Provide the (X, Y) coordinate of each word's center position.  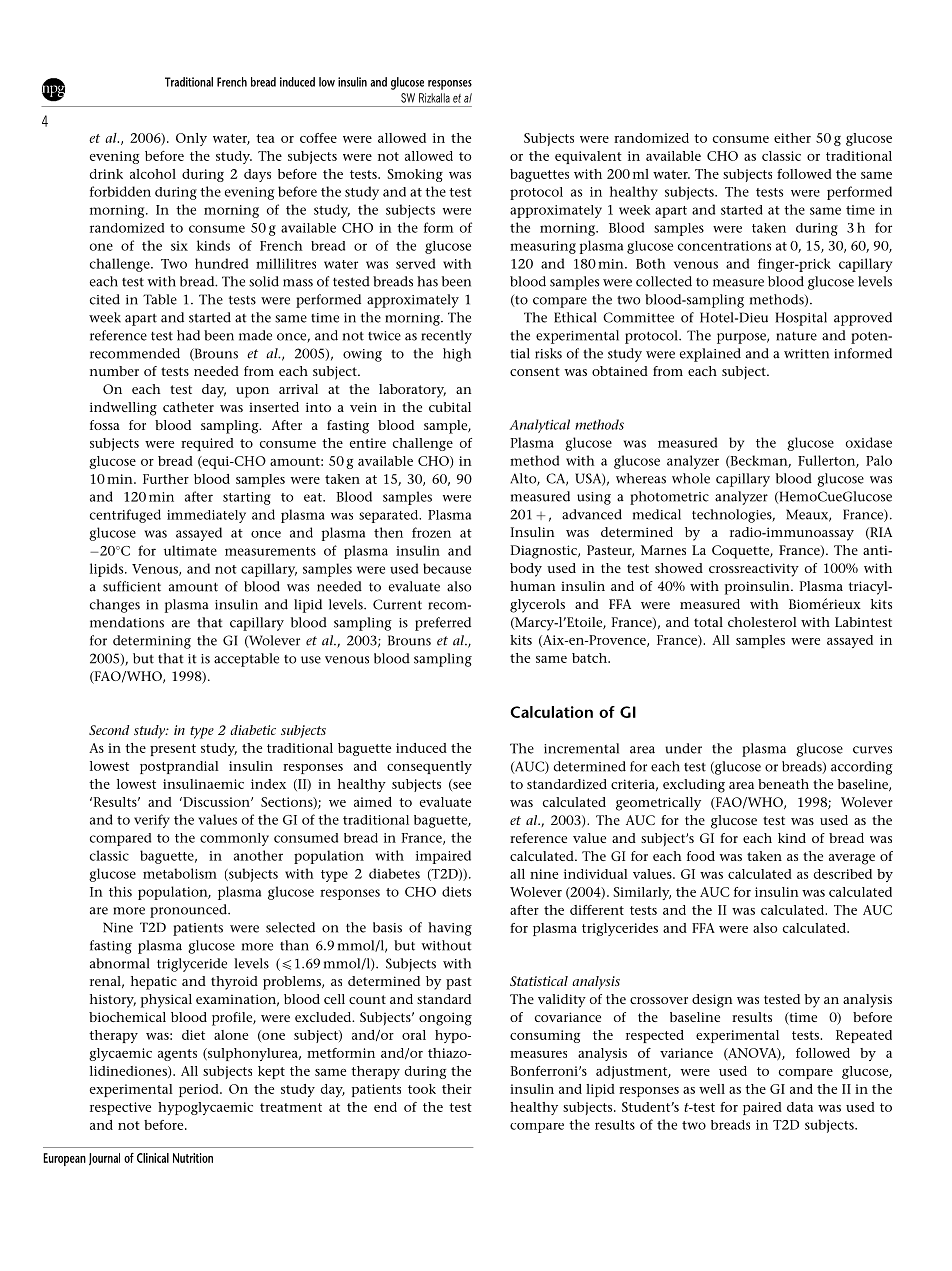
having (450, 929)
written (806, 354)
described (842, 874)
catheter (188, 407)
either (792, 138)
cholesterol (762, 622)
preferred (443, 624)
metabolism (180, 873)
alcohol (153, 174)
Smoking (415, 175)
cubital (450, 407)
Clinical (153, 1158)
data (800, 1107)
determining (152, 642)
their (457, 1089)
